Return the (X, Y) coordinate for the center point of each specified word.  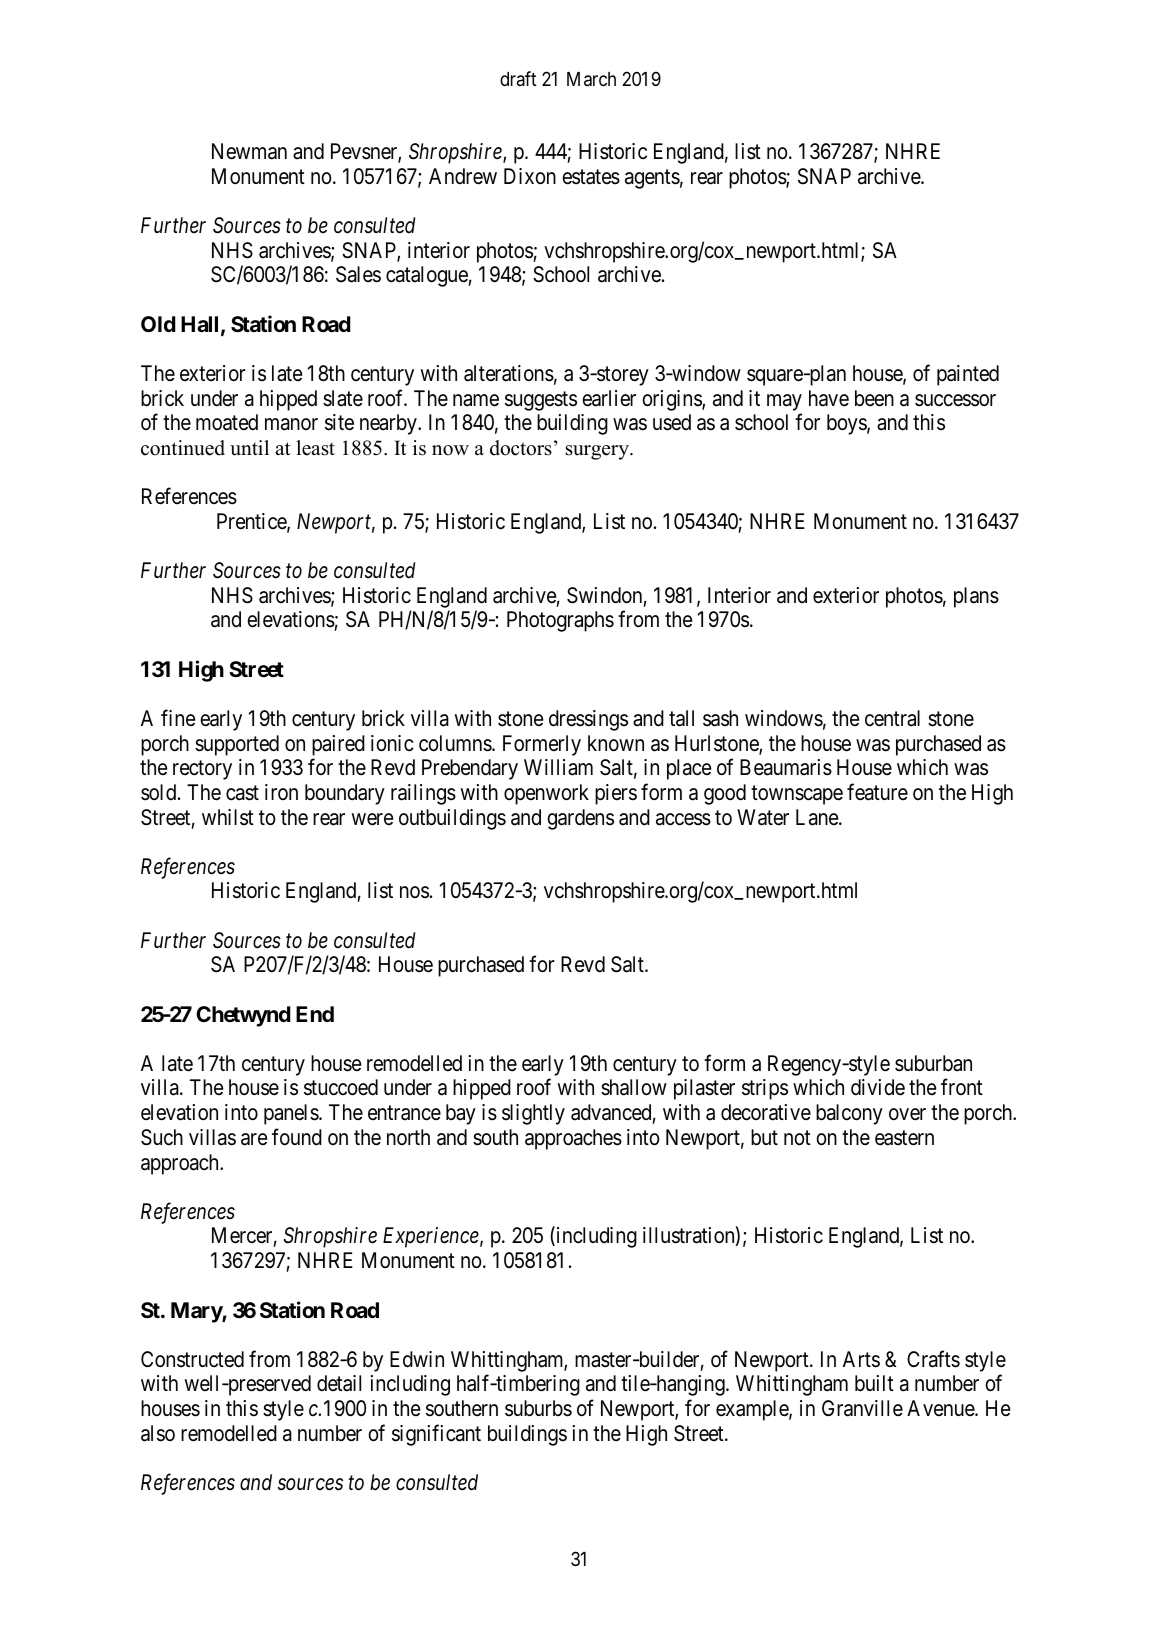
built (874, 1383)
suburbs (538, 1408)
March (591, 79)
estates (591, 177)
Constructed (192, 1359)
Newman (249, 151)
